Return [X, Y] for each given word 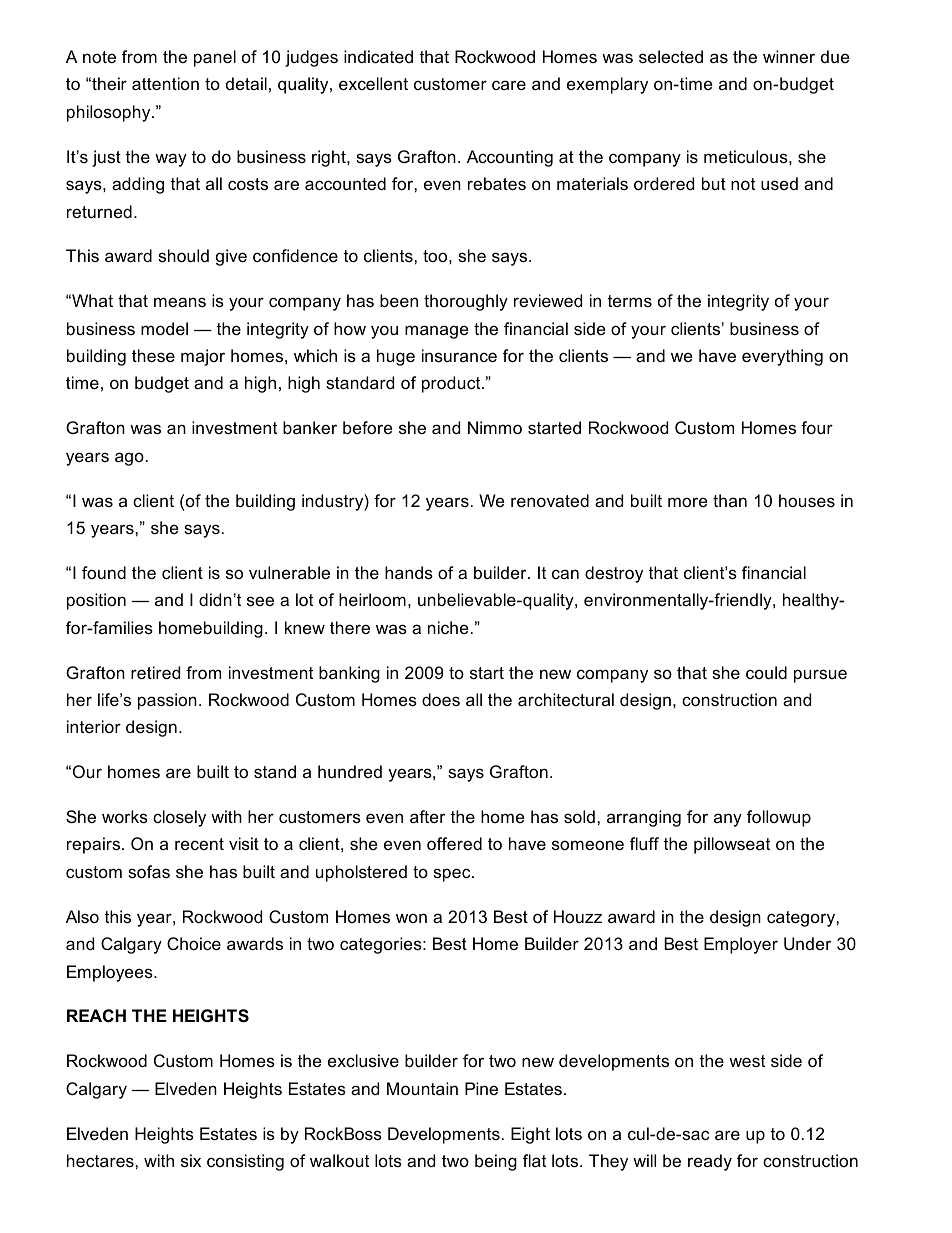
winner [789, 56]
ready [710, 1162]
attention [165, 83]
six [191, 1160]
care [509, 85]
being [496, 1162]
